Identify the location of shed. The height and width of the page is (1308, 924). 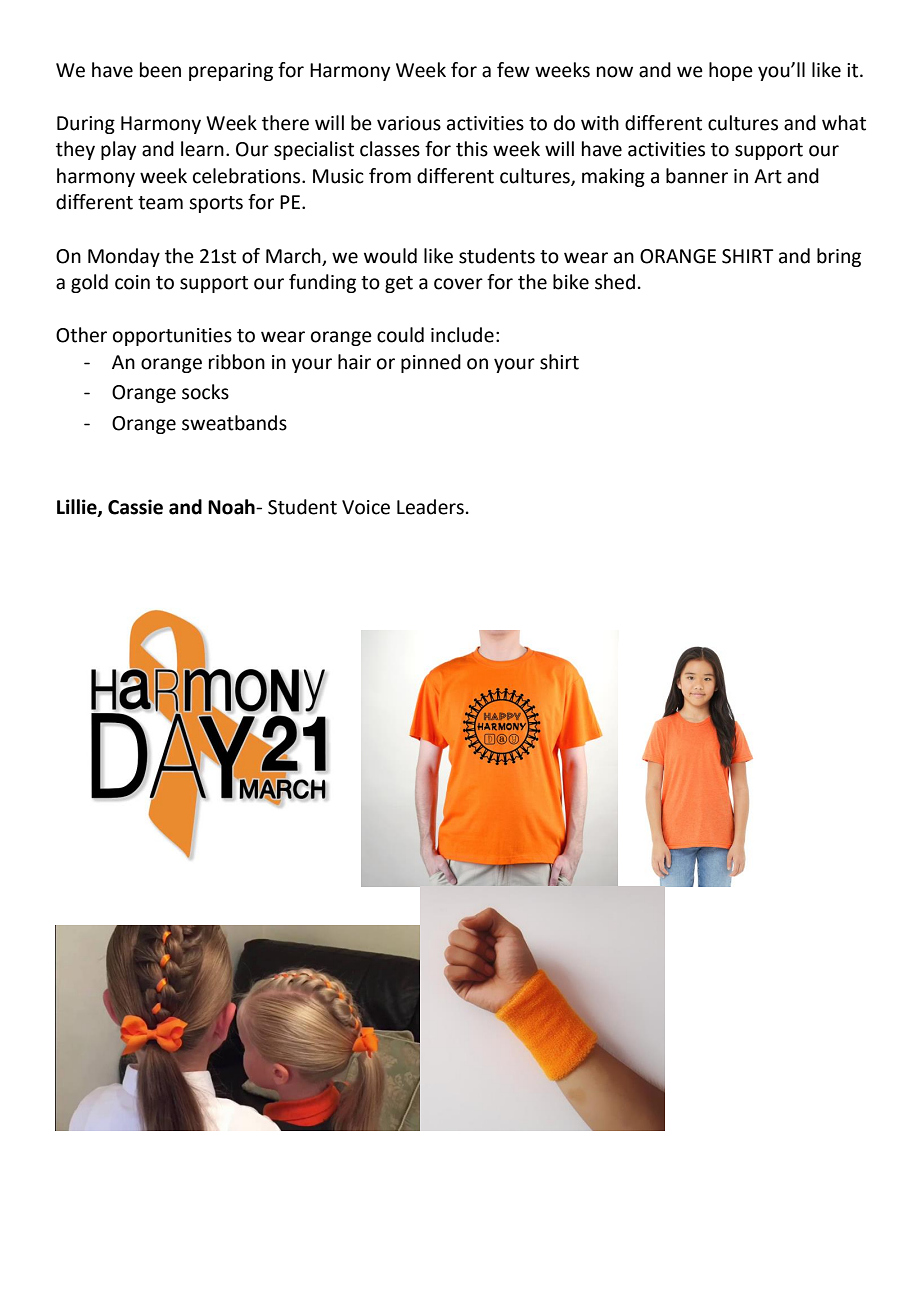
(615, 282).
